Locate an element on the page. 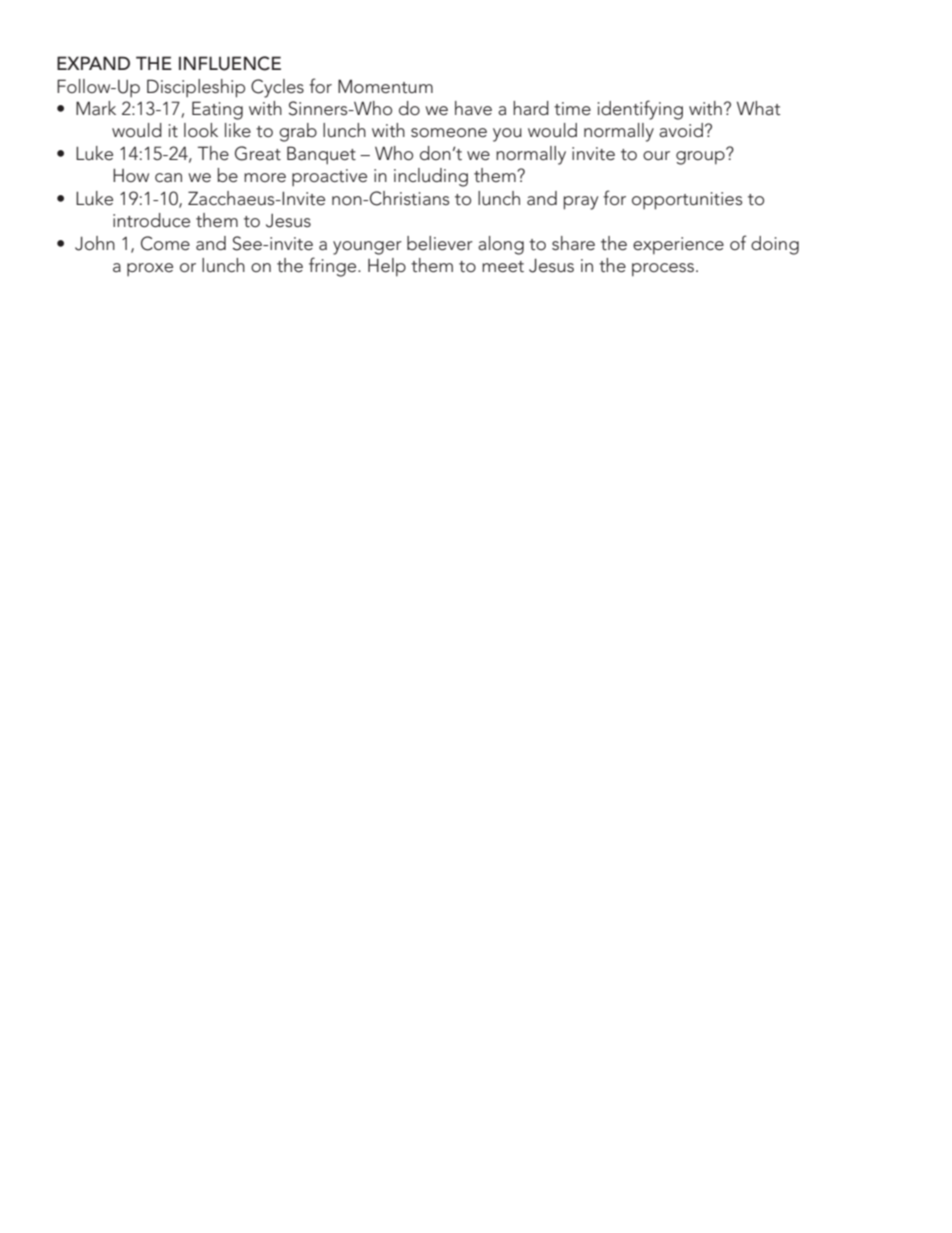 The height and width of the document is (1233, 952). identifying is located at coordinates (640, 110).
